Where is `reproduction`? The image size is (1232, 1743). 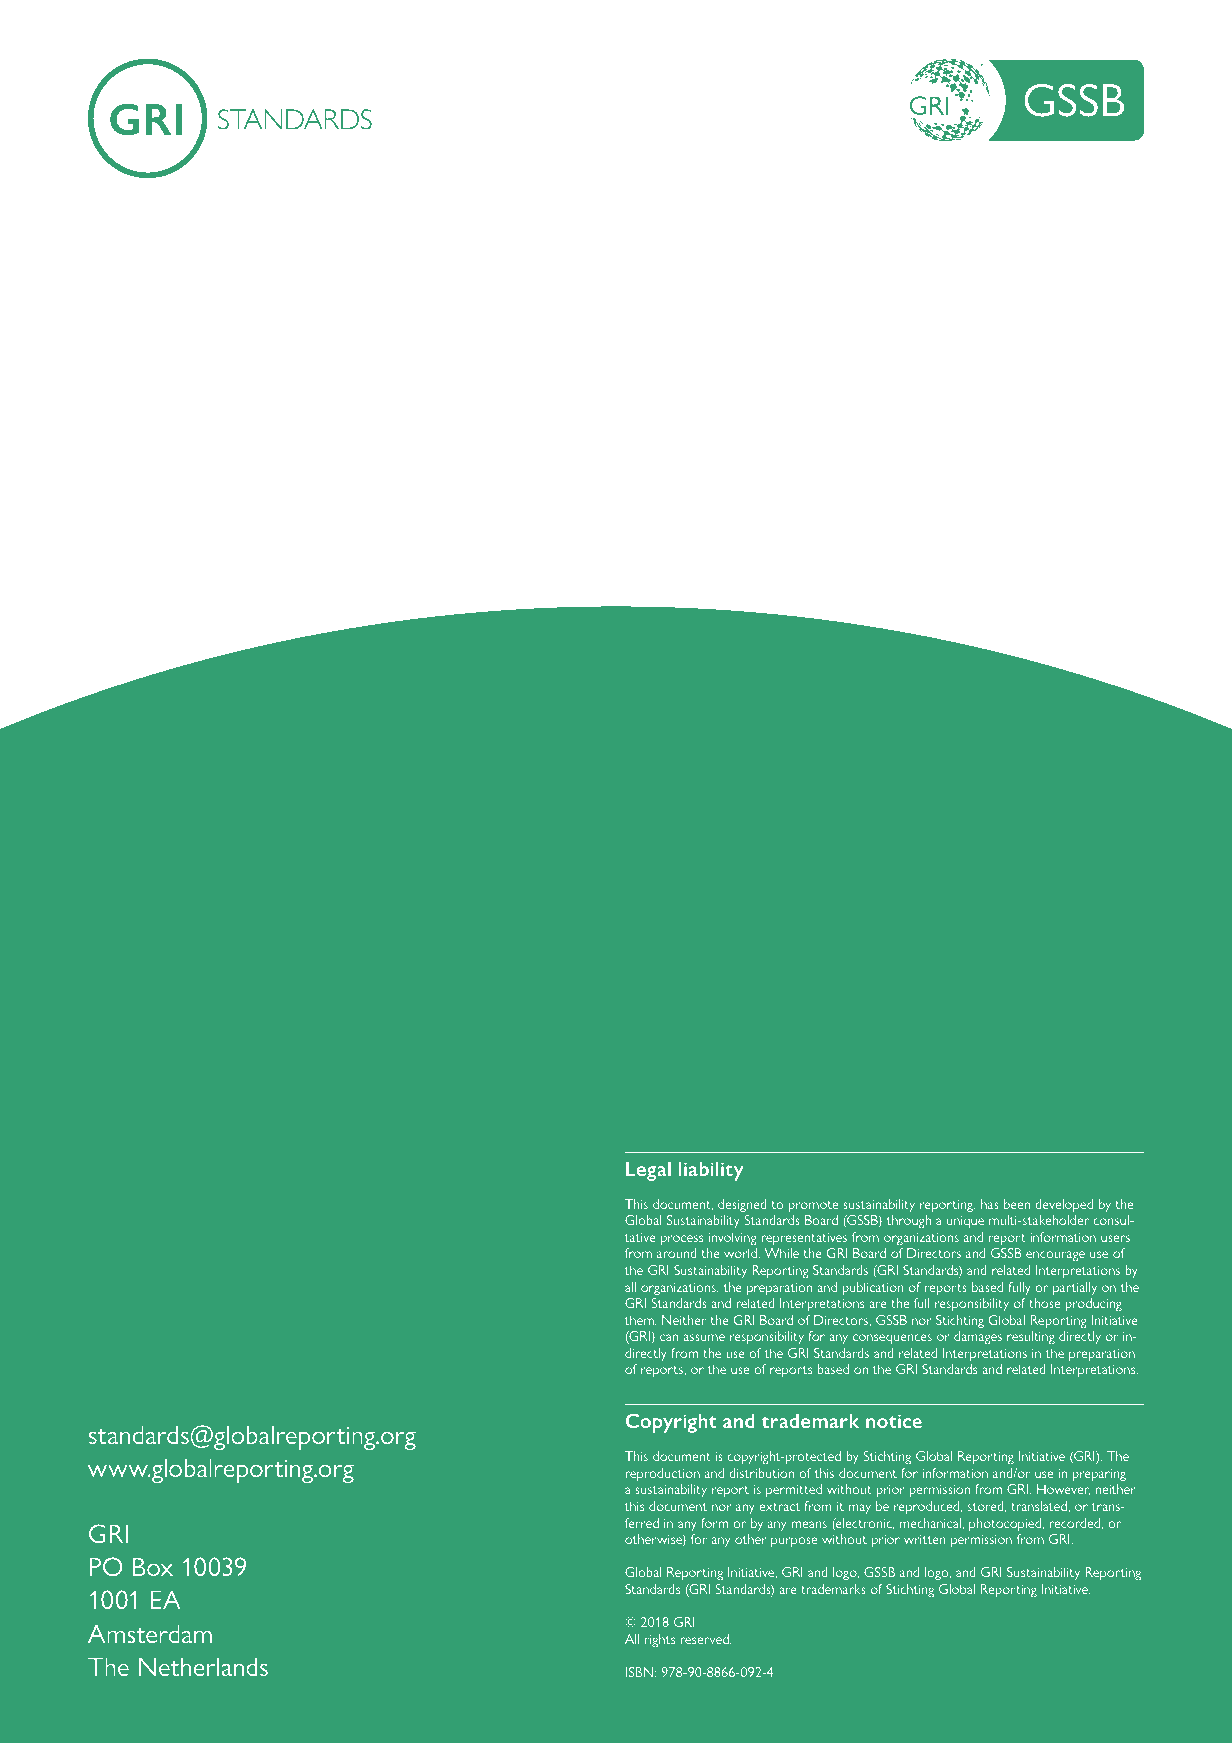 reproduction is located at coordinates (662, 1474).
